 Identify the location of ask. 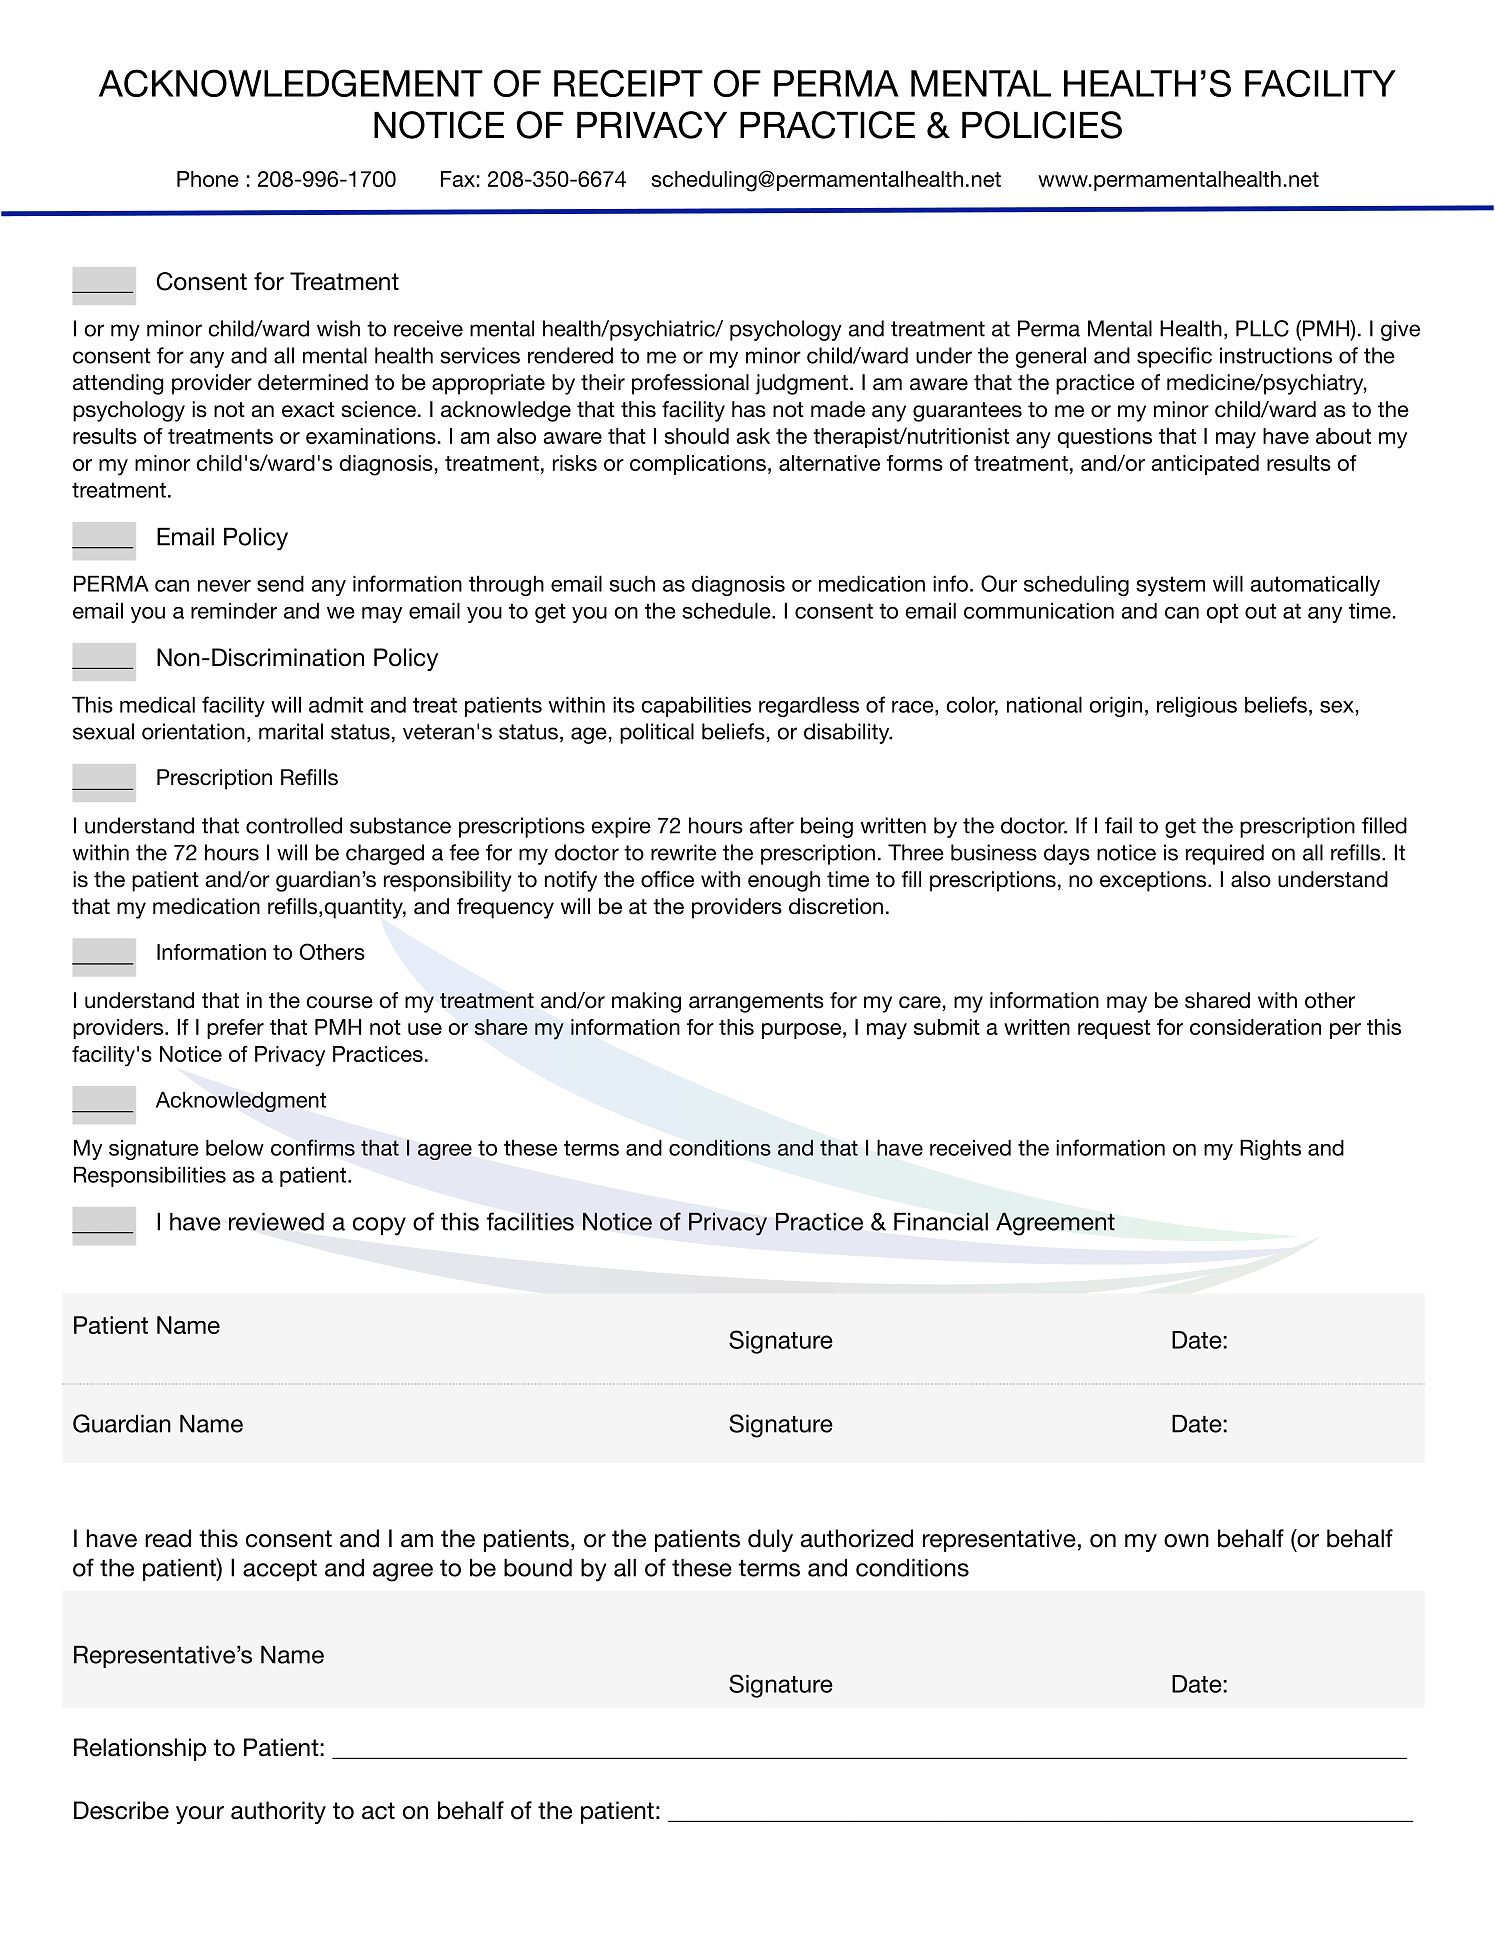
(753, 436).
